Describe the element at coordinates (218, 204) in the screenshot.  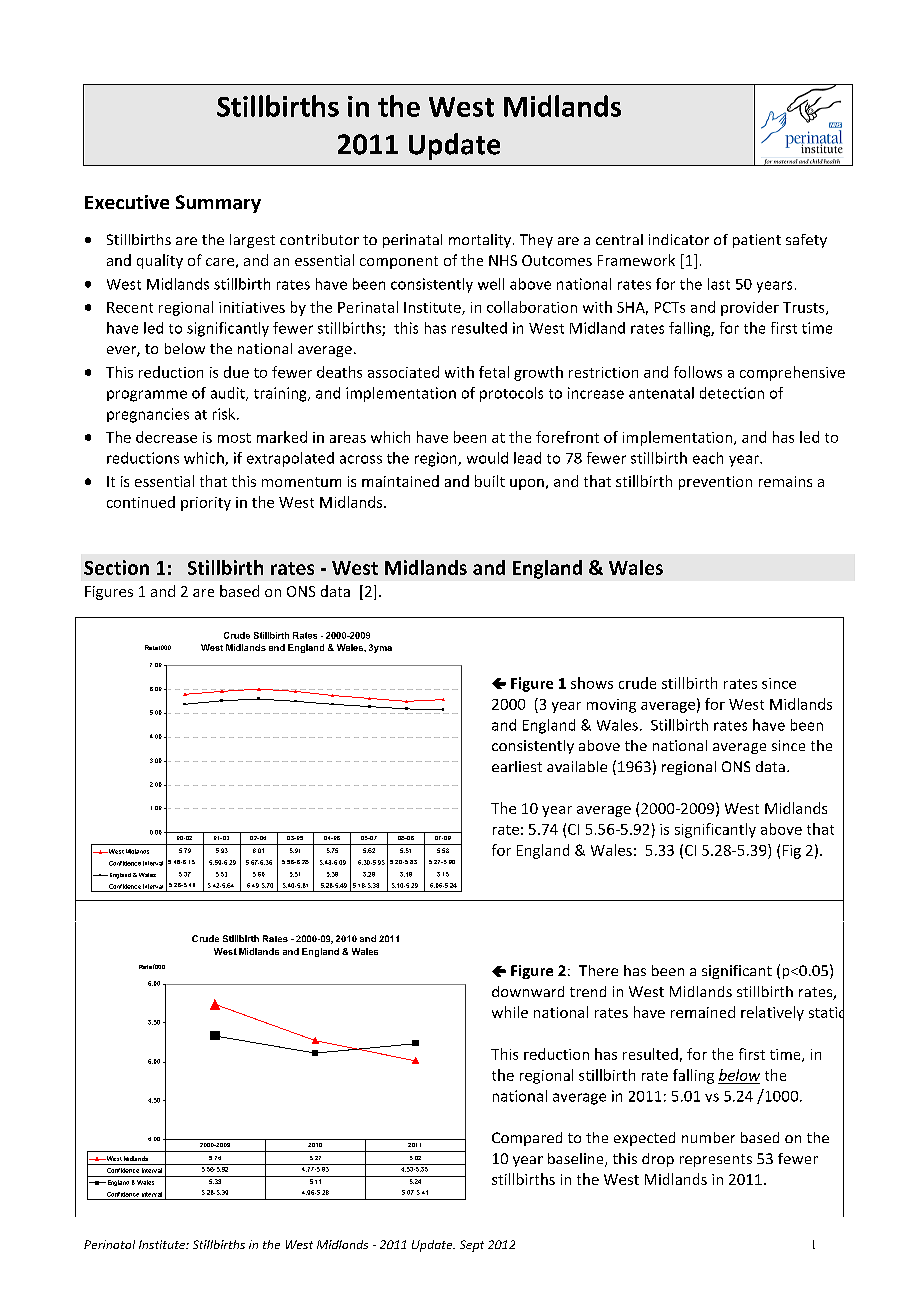
I see `Summary` at that location.
